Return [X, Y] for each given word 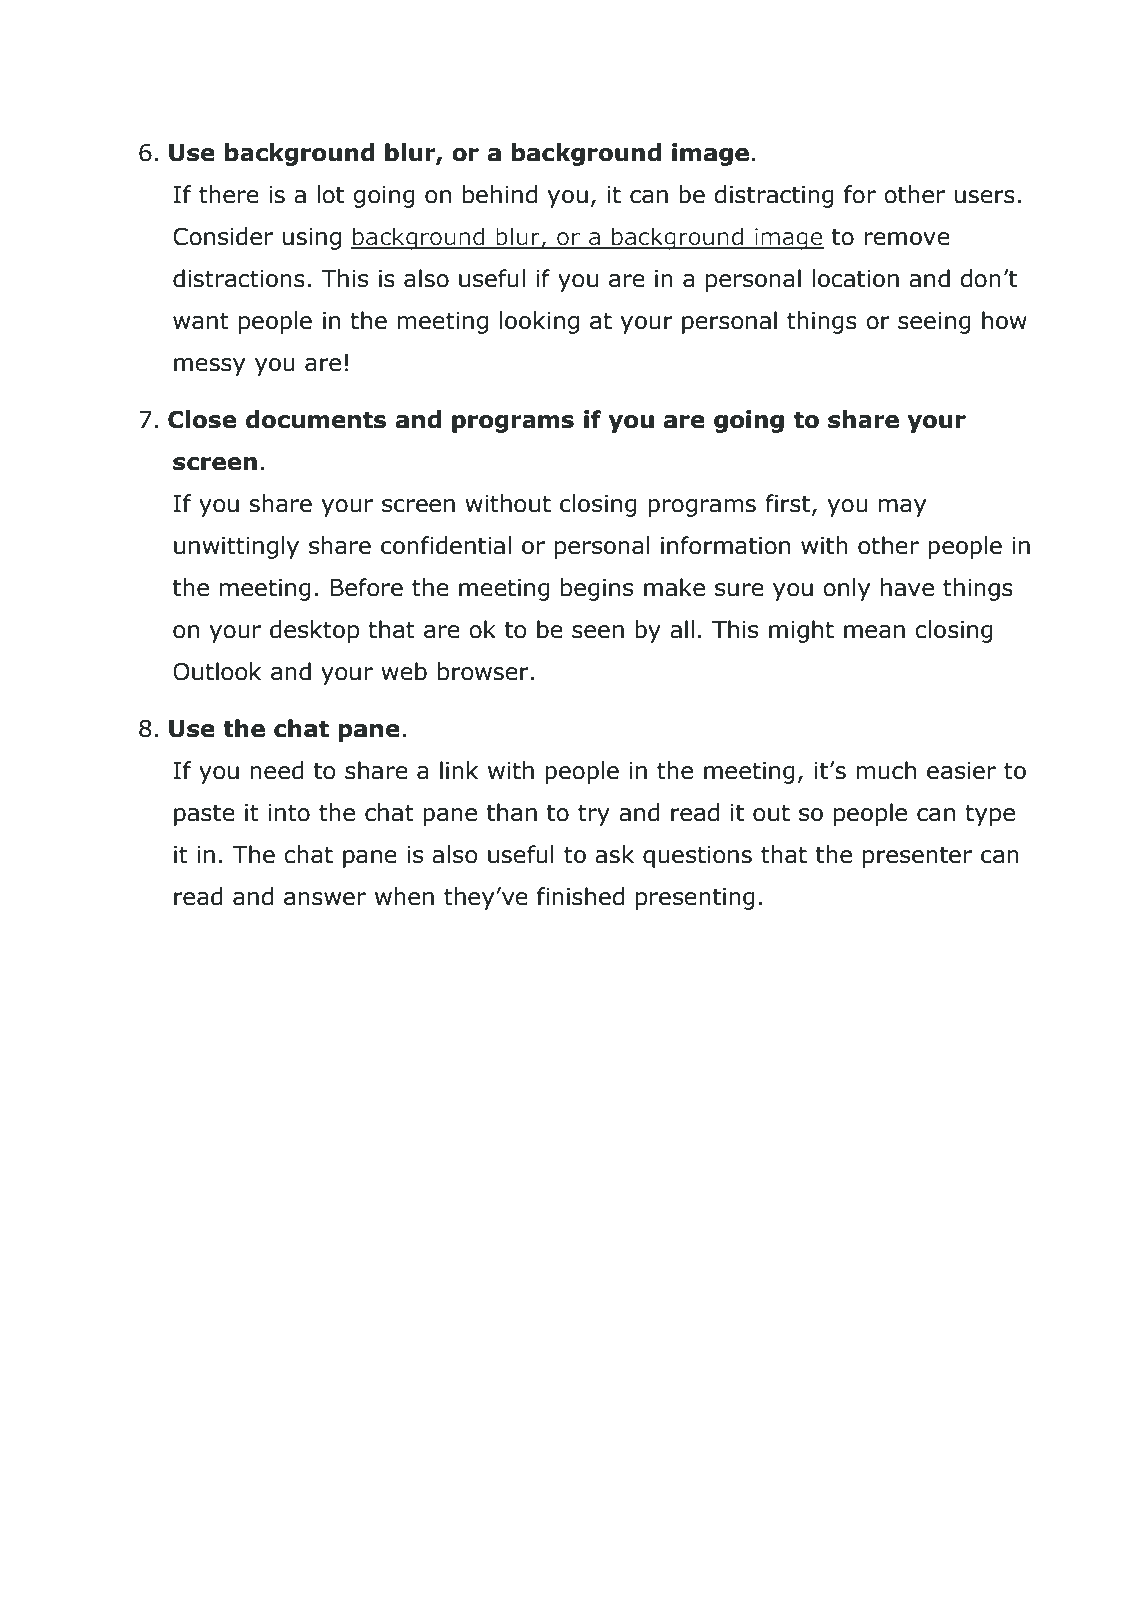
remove [907, 239]
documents [316, 419]
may [902, 508]
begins [597, 589]
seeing [934, 323]
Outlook [217, 671]
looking [539, 322]
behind [500, 194]
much [886, 770]
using [312, 239]
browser [483, 671]
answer [325, 899]
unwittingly [236, 547]
